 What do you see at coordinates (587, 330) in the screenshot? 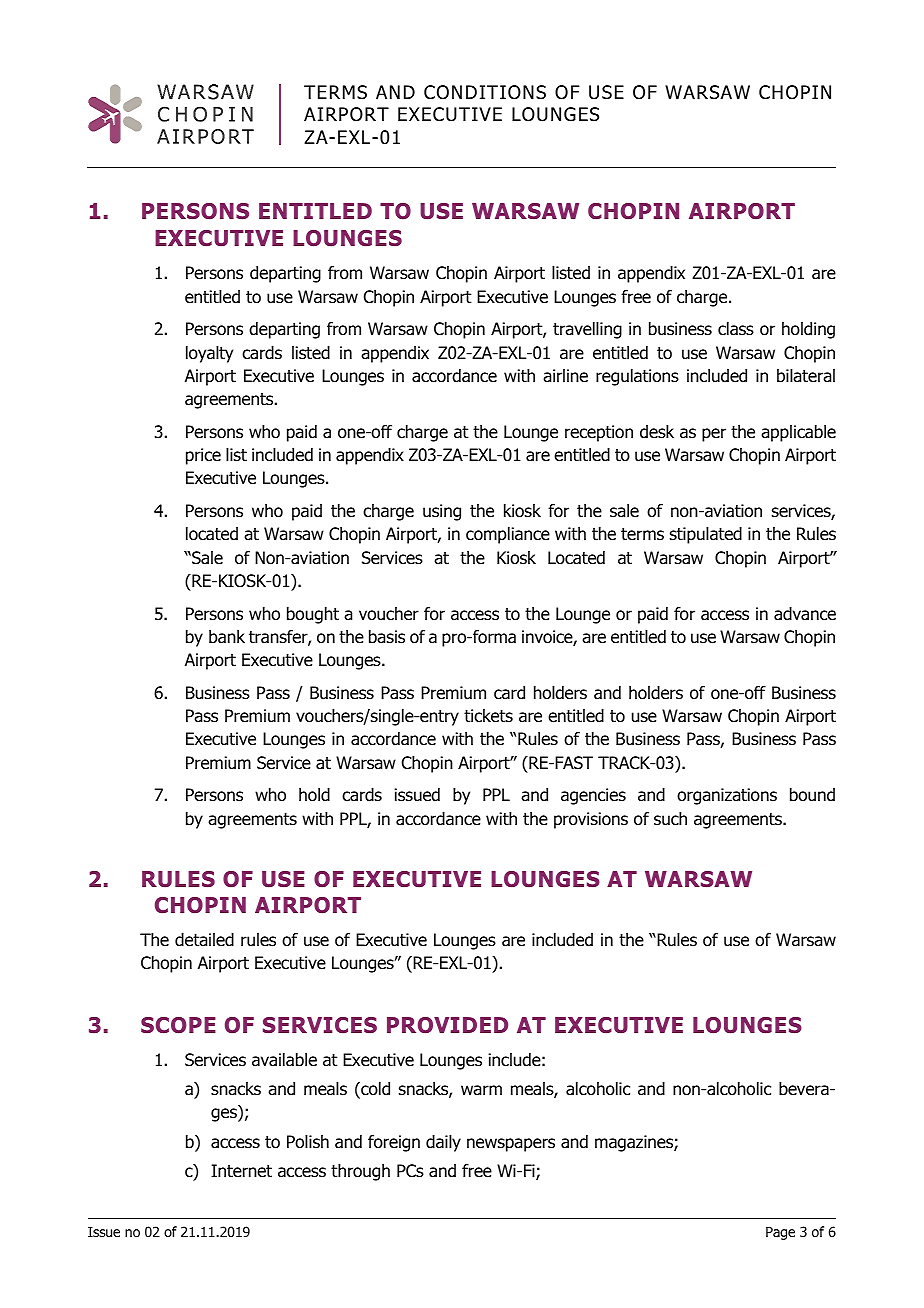
I see `travelling` at bounding box center [587, 330].
